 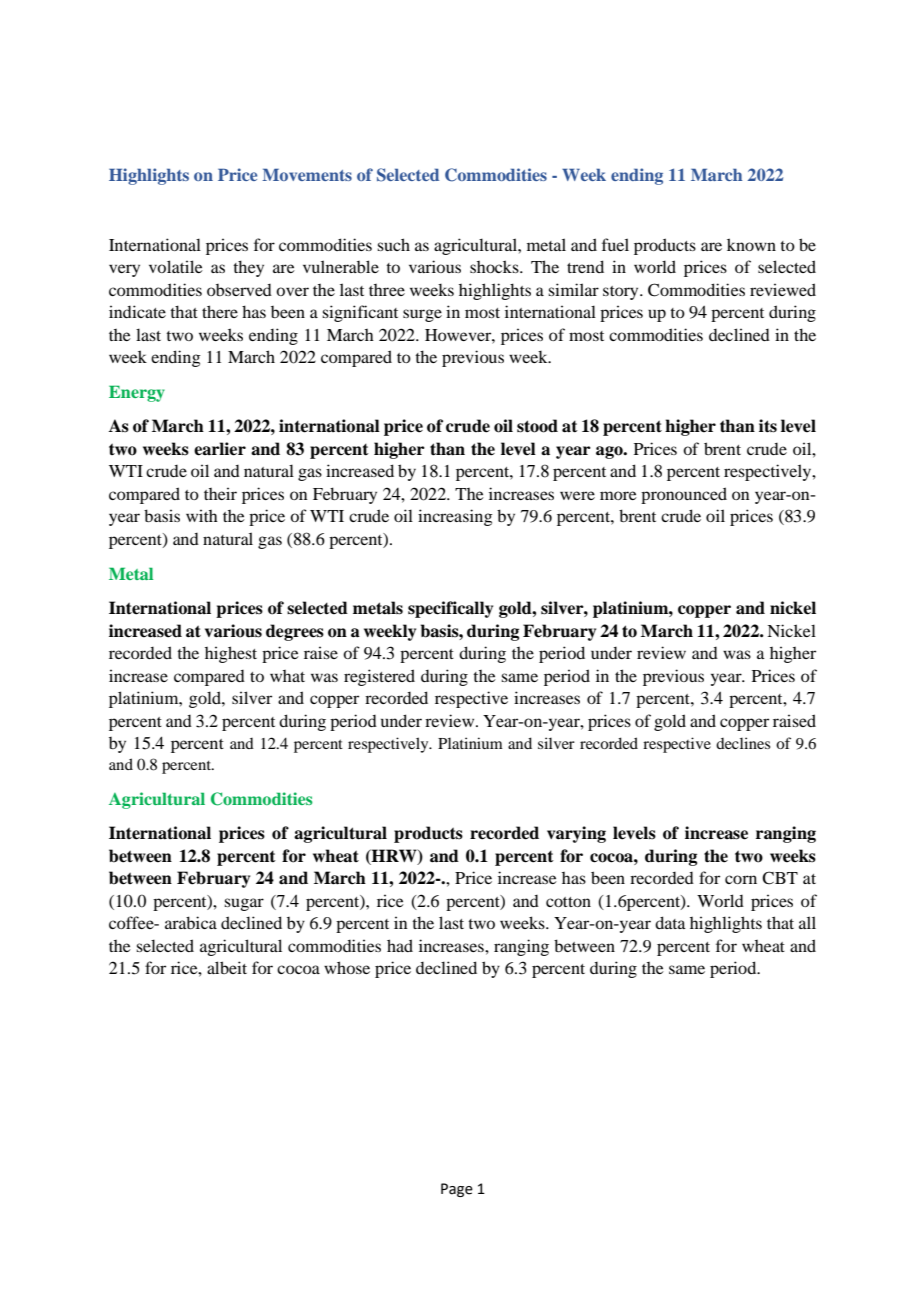 What do you see at coordinates (743, 743) in the screenshot?
I see `declines` at bounding box center [743, 743].
